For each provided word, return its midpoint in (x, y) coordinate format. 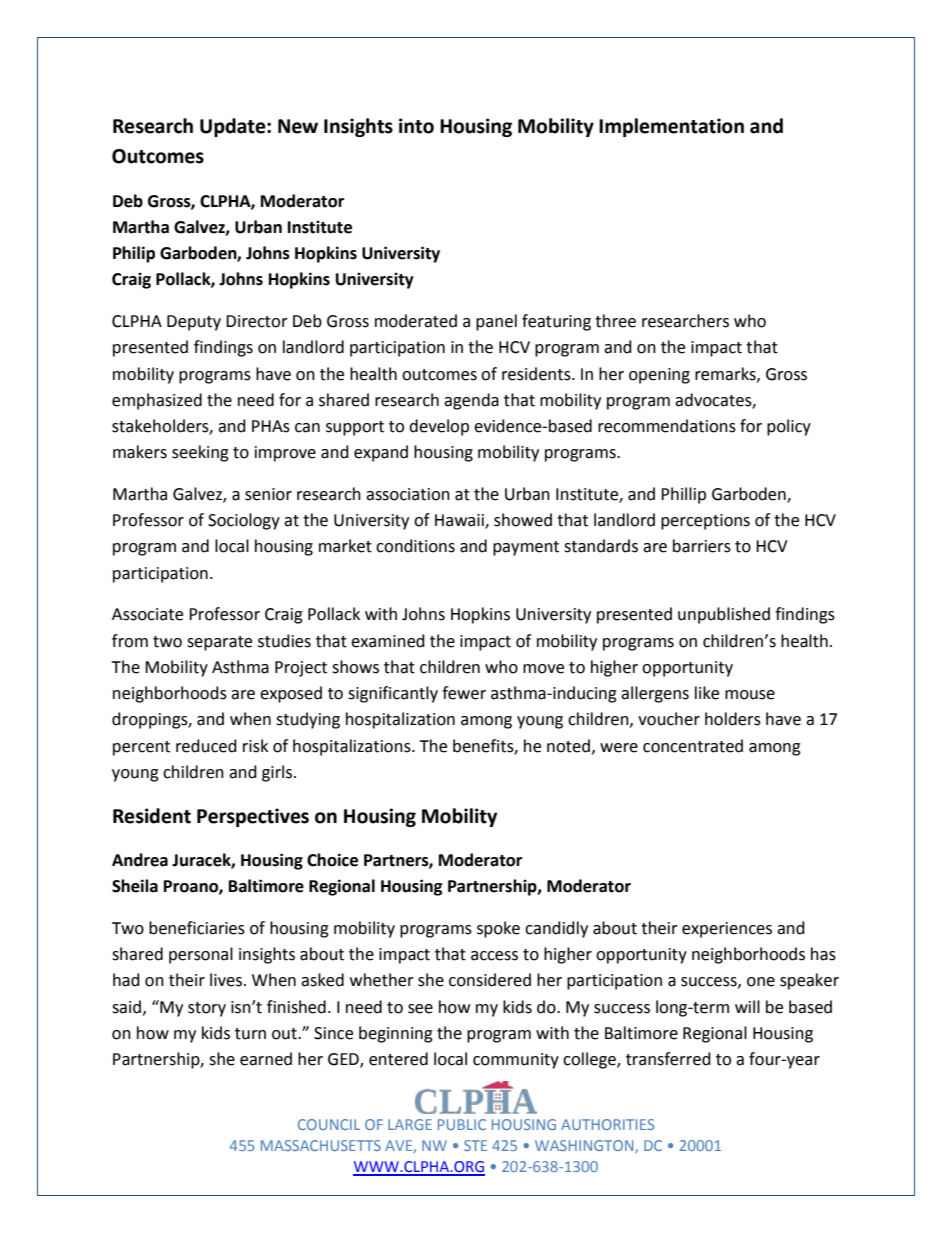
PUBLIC (462, 1124)
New (298, 126)
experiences (727, 930)
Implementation (671, 127)
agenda (471, 401)
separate (219, 643)
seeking (200, 453)
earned (266, 1059)
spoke (498, 929)
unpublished (724, 615)
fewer (464, 693)
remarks (726, 374)
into (416, 126)
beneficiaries (197, 928)
